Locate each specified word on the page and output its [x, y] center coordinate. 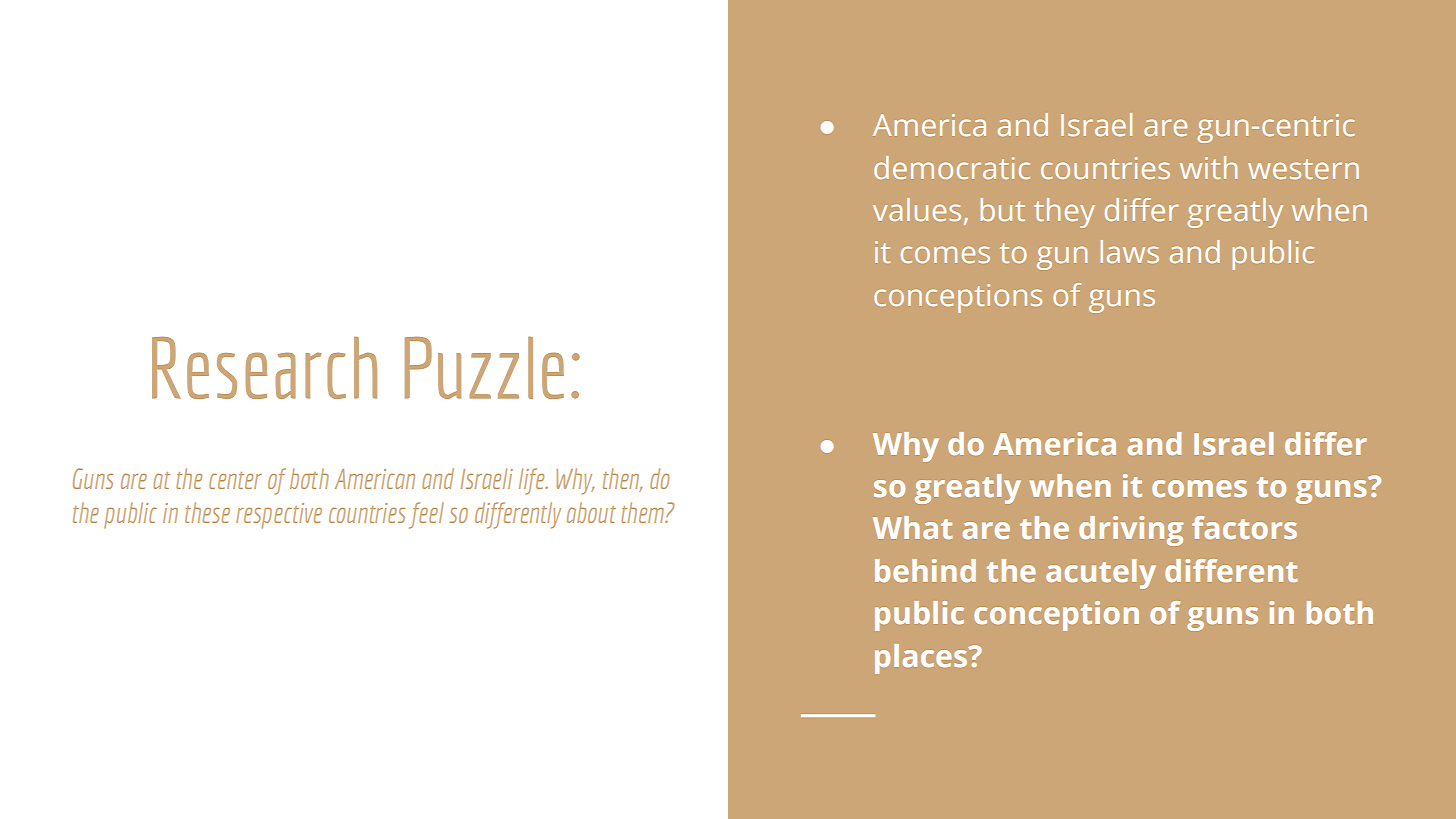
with [1208, 167]
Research [264, 368]
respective [279, 516]
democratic [952, 167]
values [917, 209]
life [533, 481]
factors [1244, 527]
